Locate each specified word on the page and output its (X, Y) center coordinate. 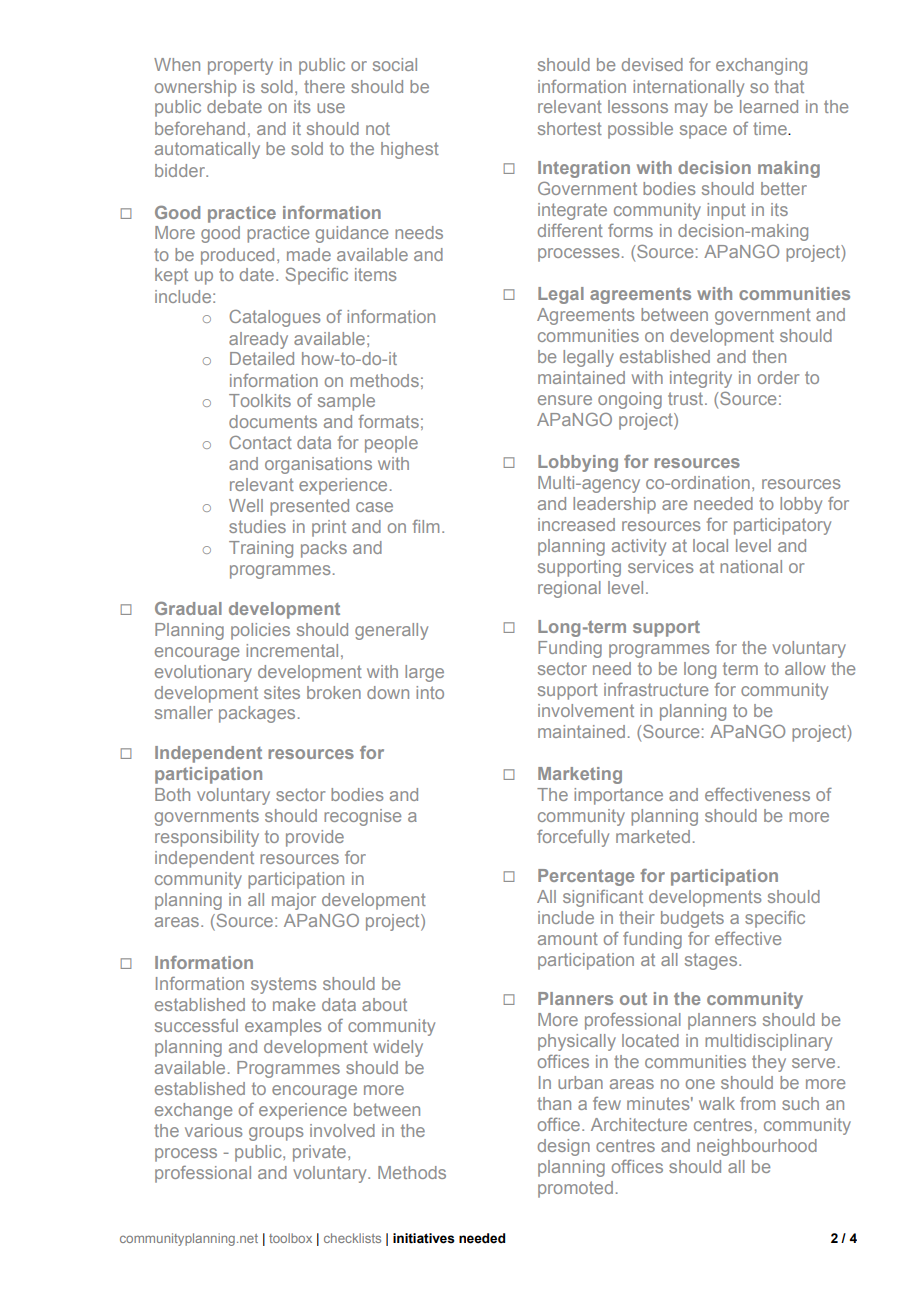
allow (805, 668)
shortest (570, 128)
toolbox (290, 1238)
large (424, 673)
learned (769, 106)
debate (234, 106)
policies (260, 631)
